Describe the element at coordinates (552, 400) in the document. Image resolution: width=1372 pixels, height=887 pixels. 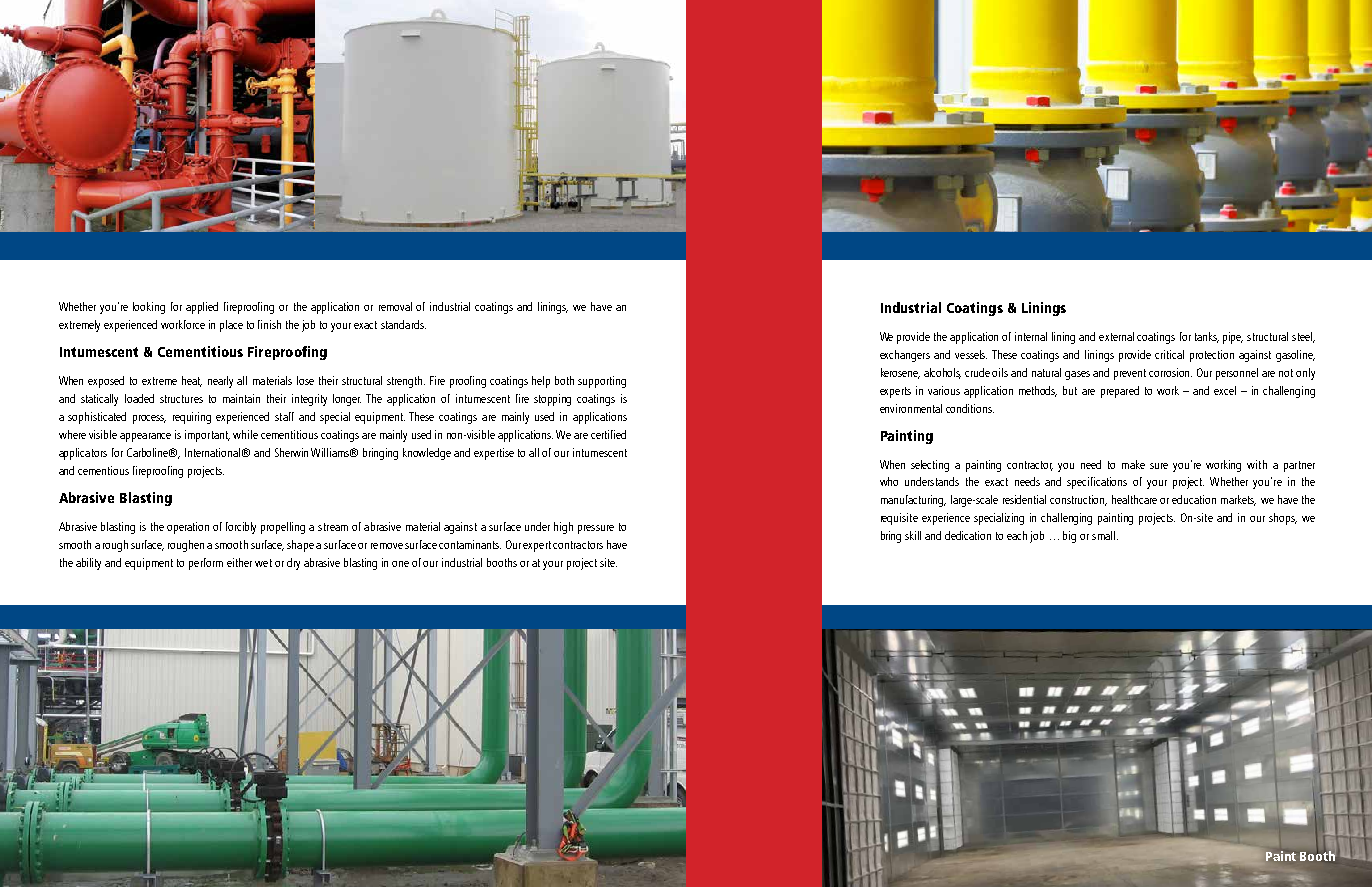
I see `stopping` at that location.
